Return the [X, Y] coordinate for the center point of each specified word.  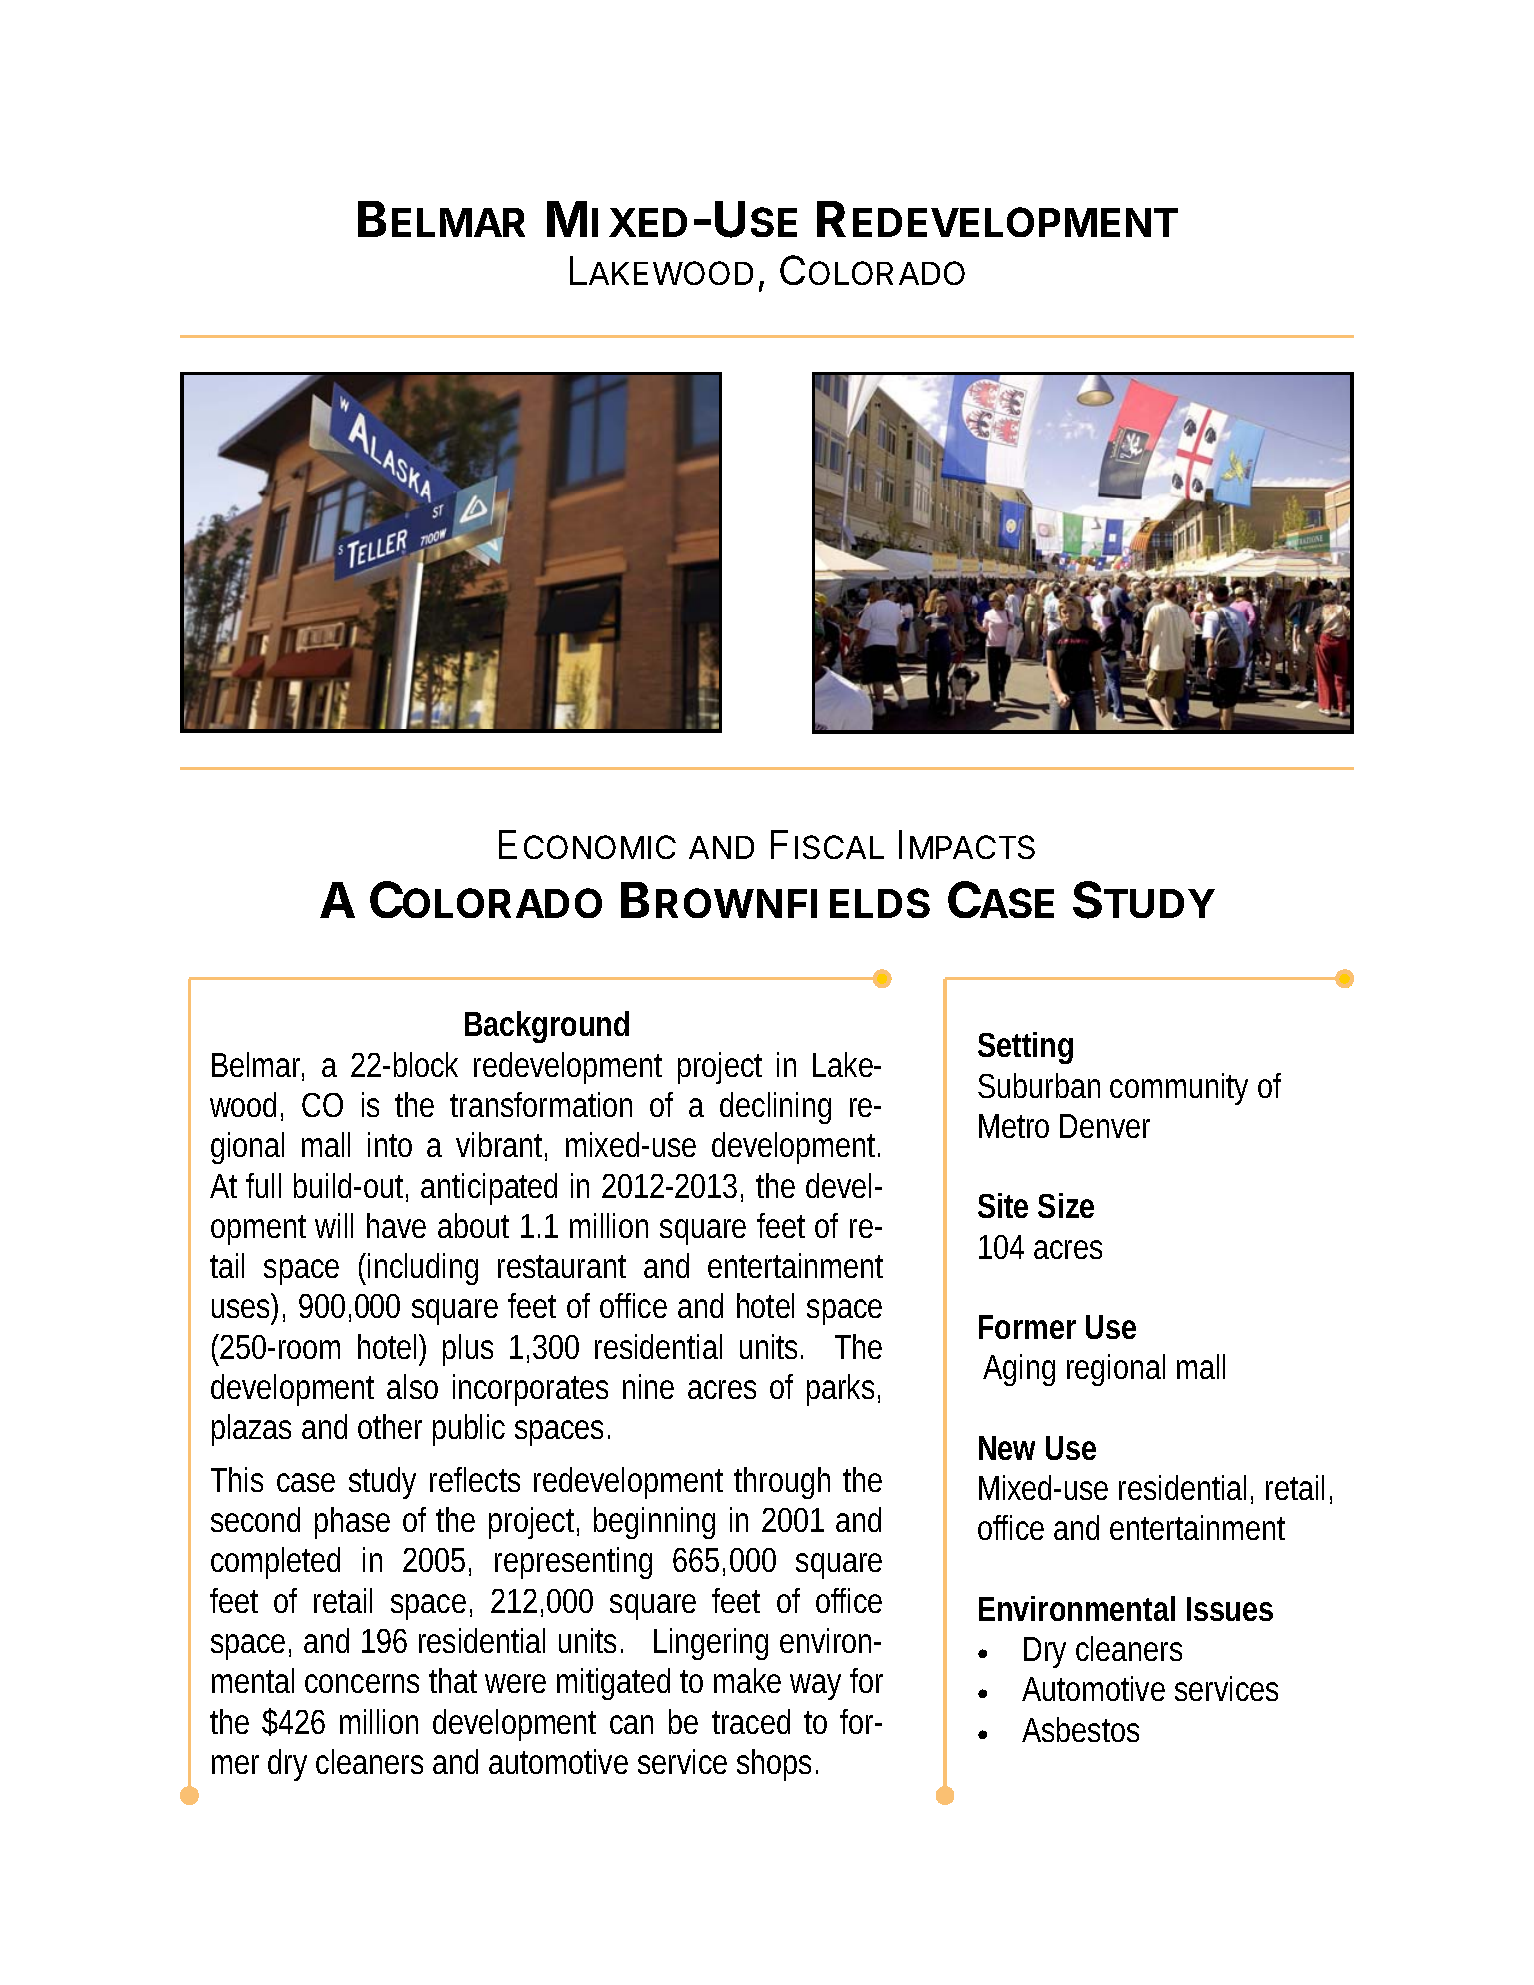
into [390, 1144]
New [1007, 1448]
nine [648, 1386]
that [453, 1680]
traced [751, 1721]
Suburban [1039, 1085]
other [390, 1426]
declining [775, 1108]
